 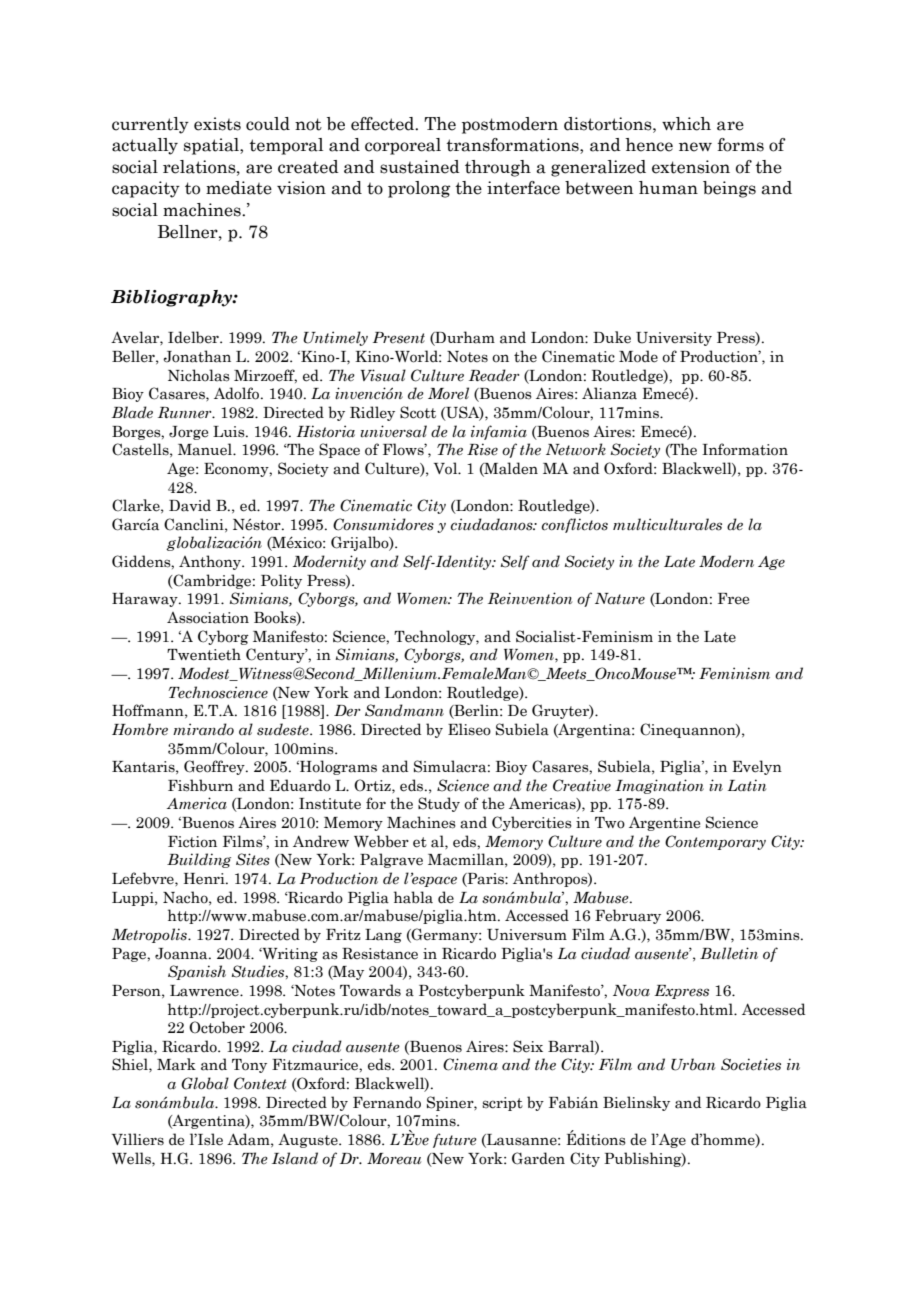 What do you see at coordinates (204, 654) in the page?
I see `Twentieth` at bounding box center [204, 654].
